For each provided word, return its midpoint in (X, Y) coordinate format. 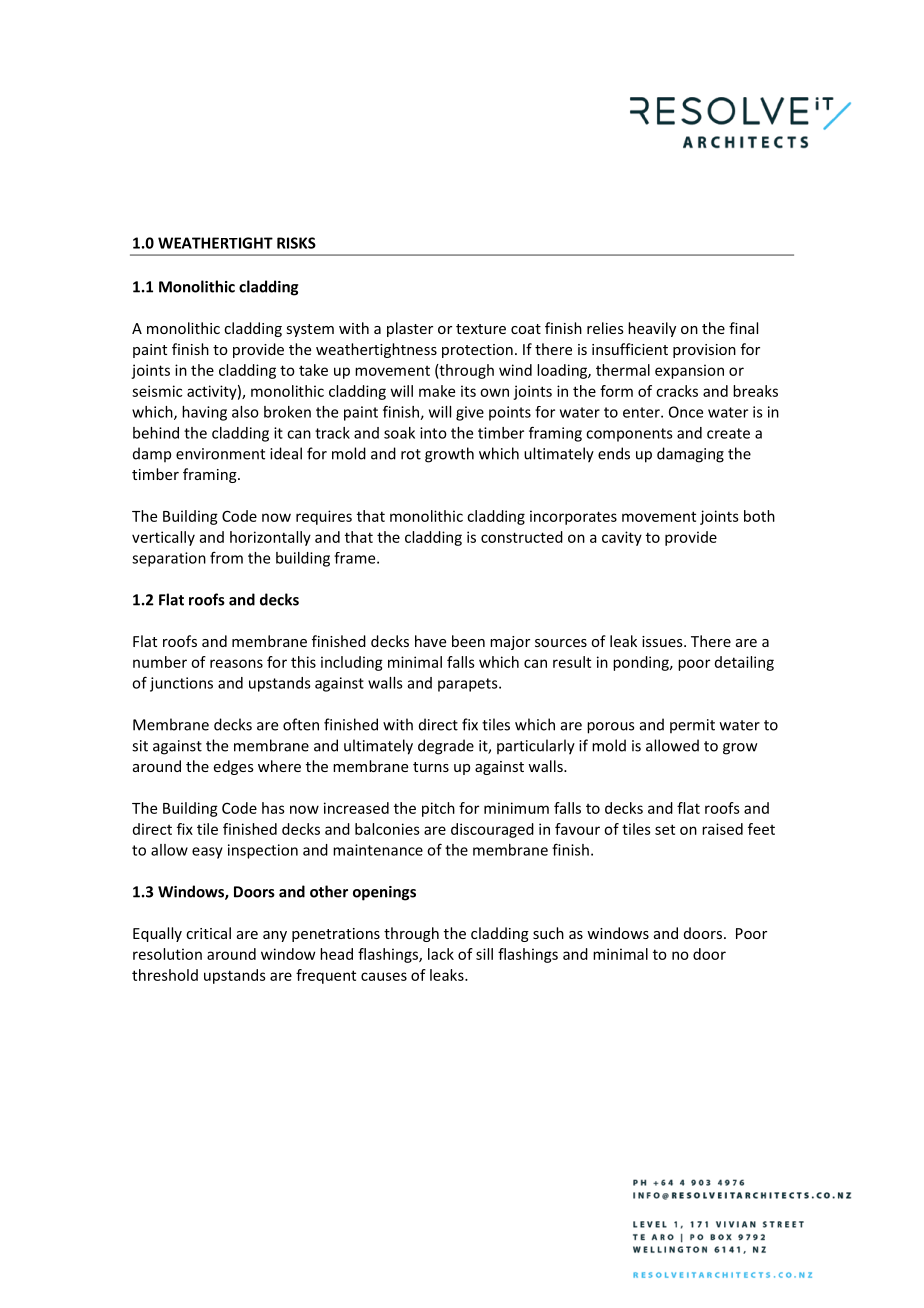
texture (481, 329)
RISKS (296, 243)
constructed (522, 537)
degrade (446, 747)
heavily (652, 329)
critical (208, 933)
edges (234, 767)
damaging (690, 455)
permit (692, 726)
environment (220, 454)
